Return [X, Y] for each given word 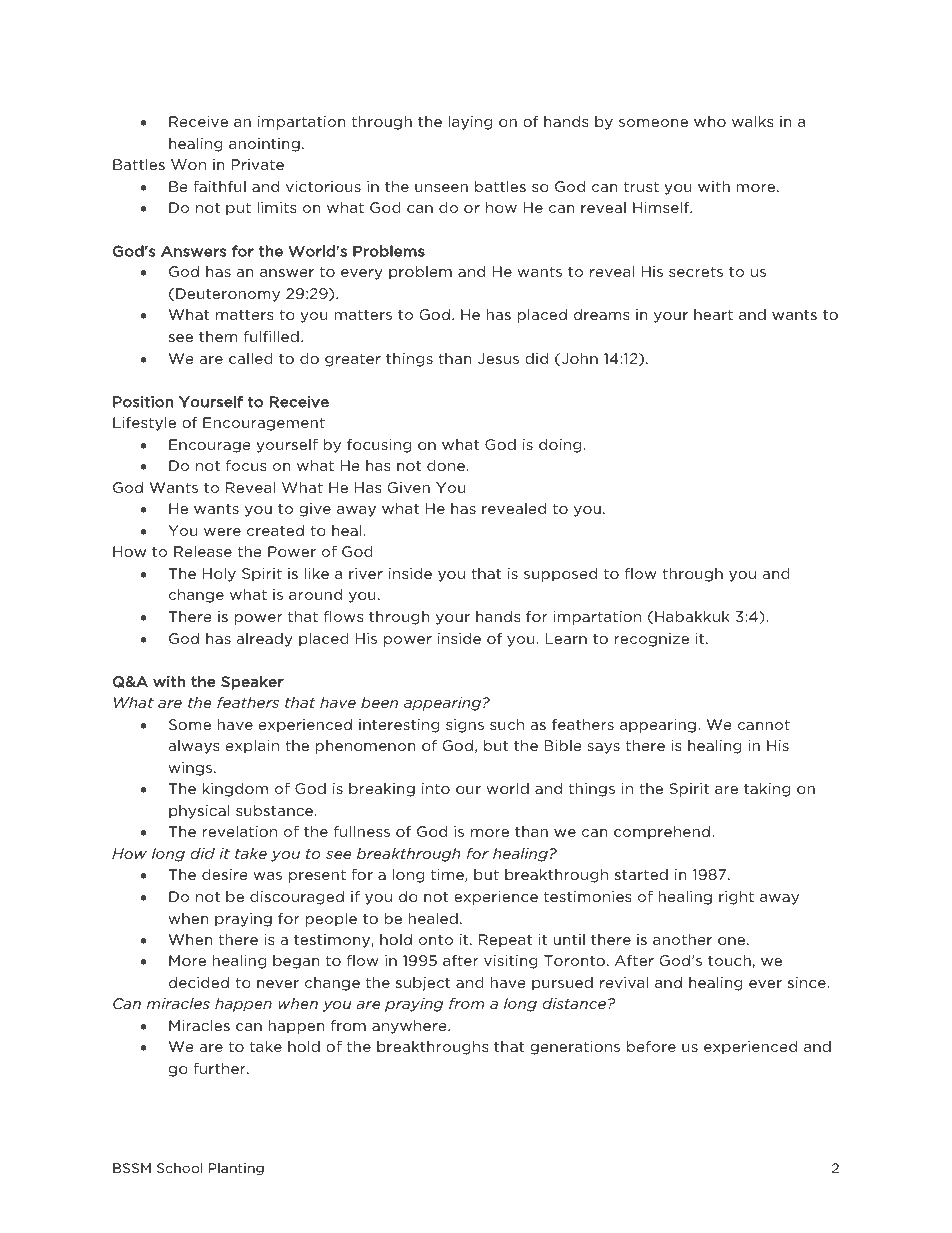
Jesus [498, 358]
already [264, 640]
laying [470, 123]
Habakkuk [692, 616]
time [448, 875]
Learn [566, 638]
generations [575, 1048]
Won [188, 164]
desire [225, 874]
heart [713, 314]
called [251, 358]
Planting [236, 1169]
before [651, 1046]
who [710, 121]
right [736, 898]
